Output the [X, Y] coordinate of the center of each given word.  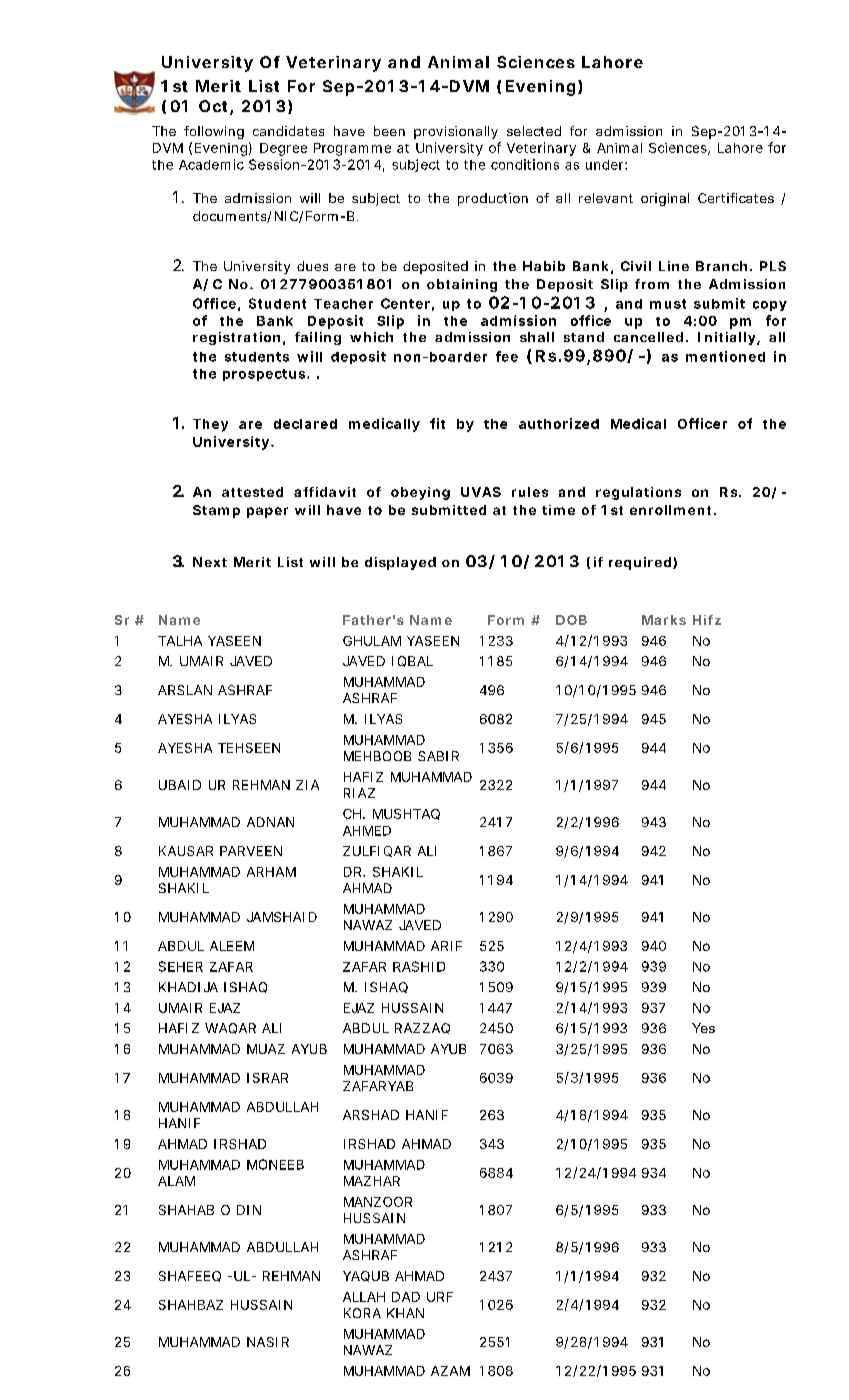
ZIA [307, 785]
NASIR [268, 1342]
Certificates [736, 198]
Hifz [707, 620]
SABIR [438, 756]
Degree [283, 149]
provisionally [456, 132]
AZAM [450, 1371]
